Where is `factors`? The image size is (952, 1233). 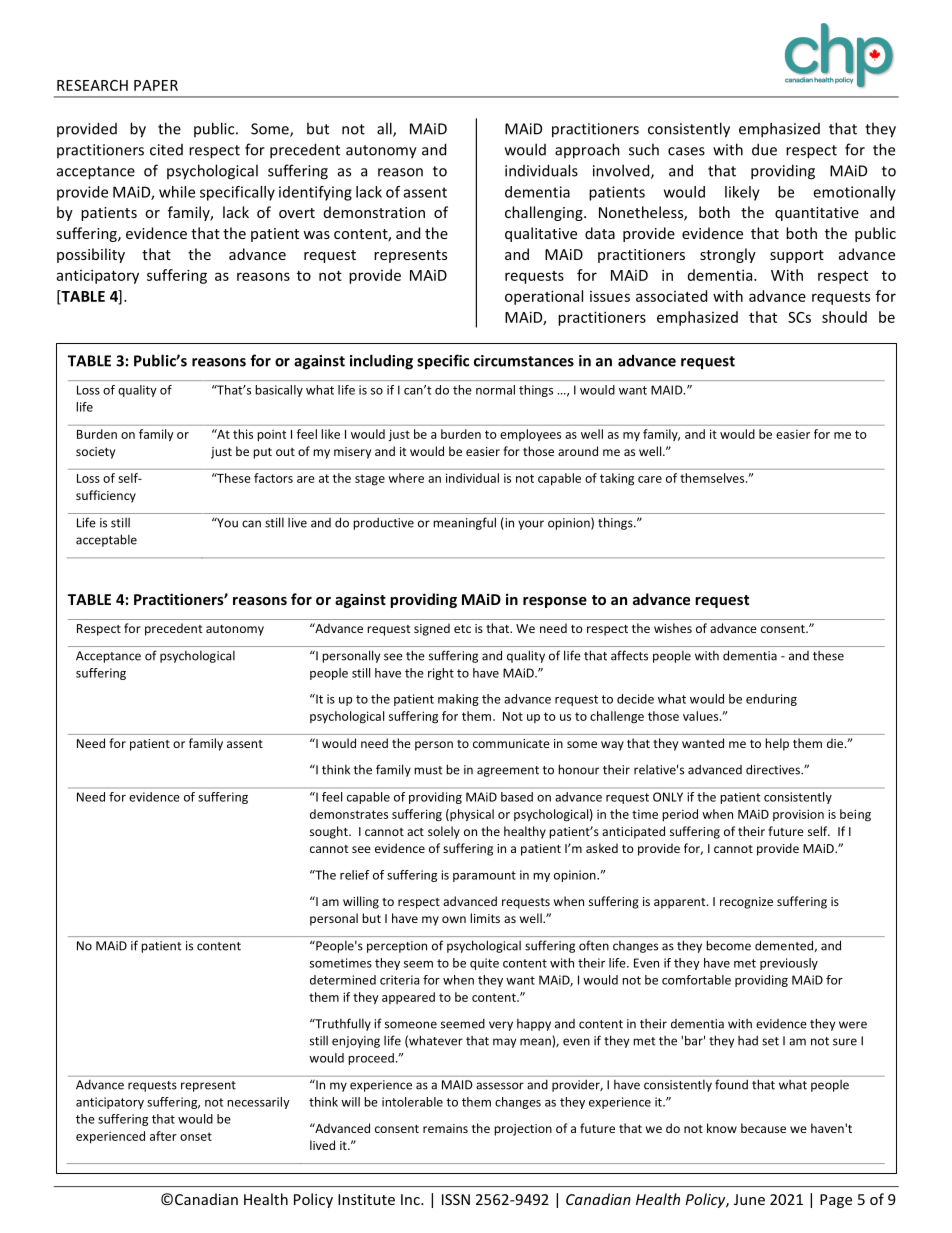
factors is located at coordinates (273, 478).
